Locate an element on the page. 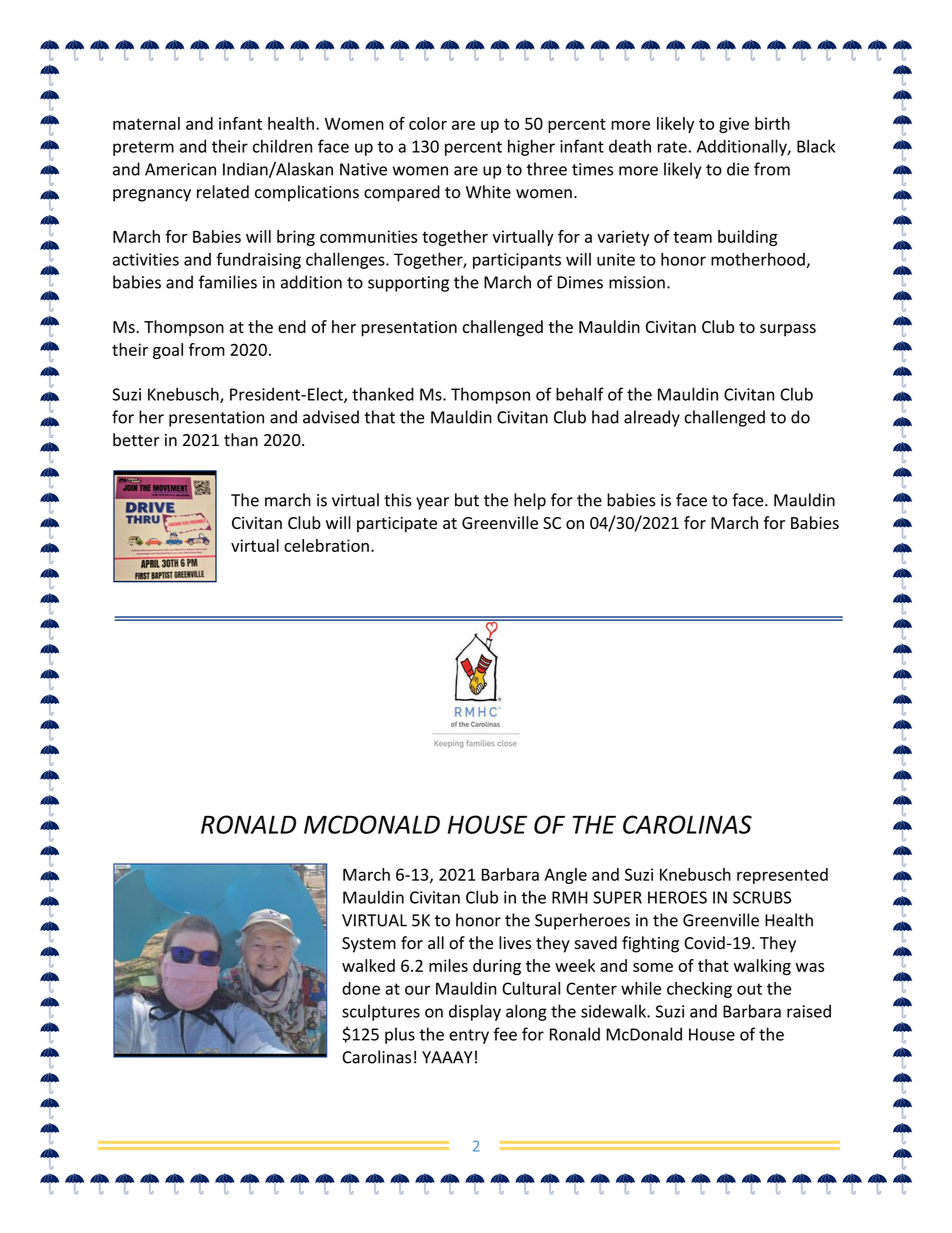  American is located at coordinates (180, 169).
